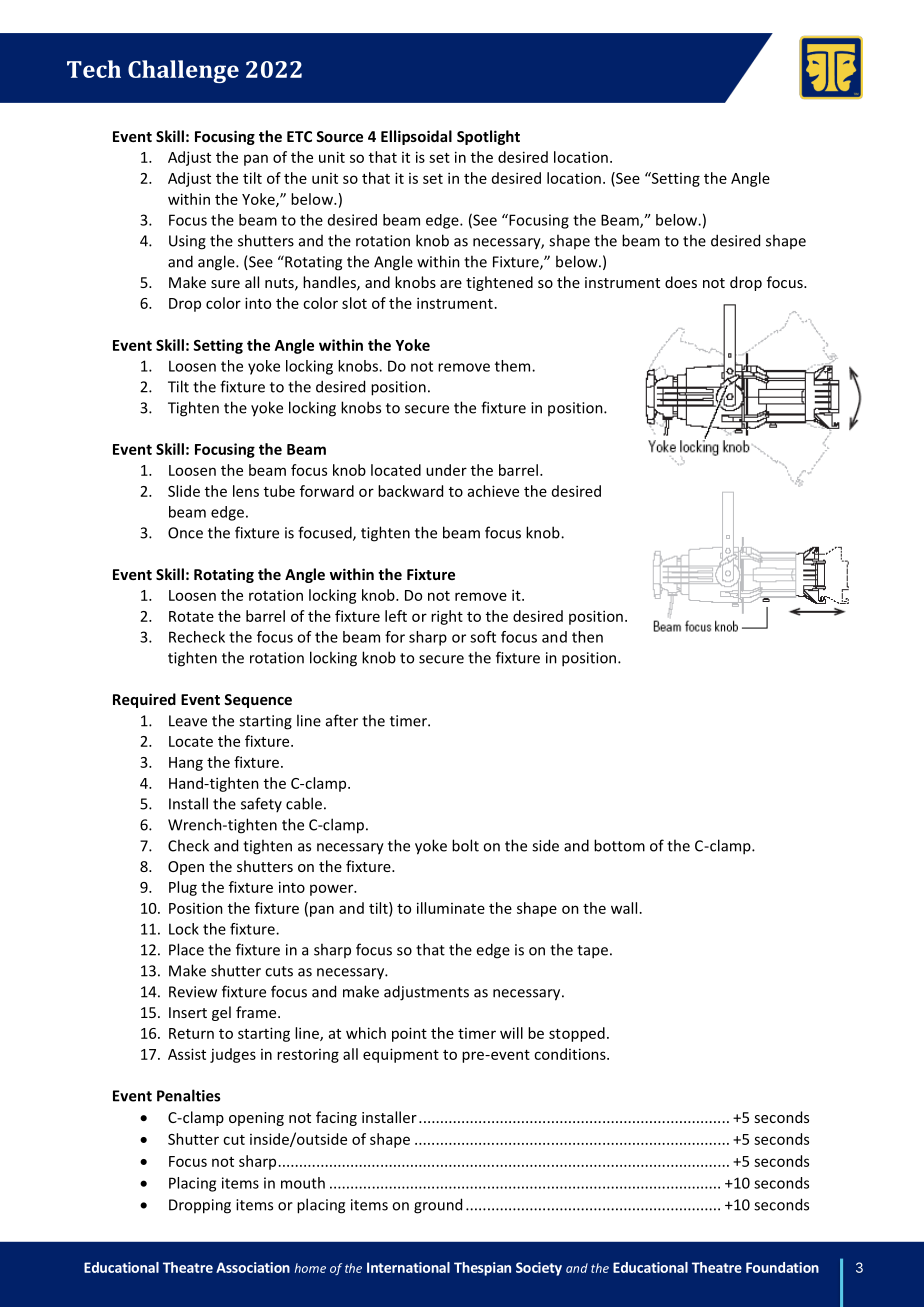 This document has height=1307, width=924. What do you see at coordinates (416, 137) in the document?
I see `Ellipsoidal` at bounding box center [416, 137].
